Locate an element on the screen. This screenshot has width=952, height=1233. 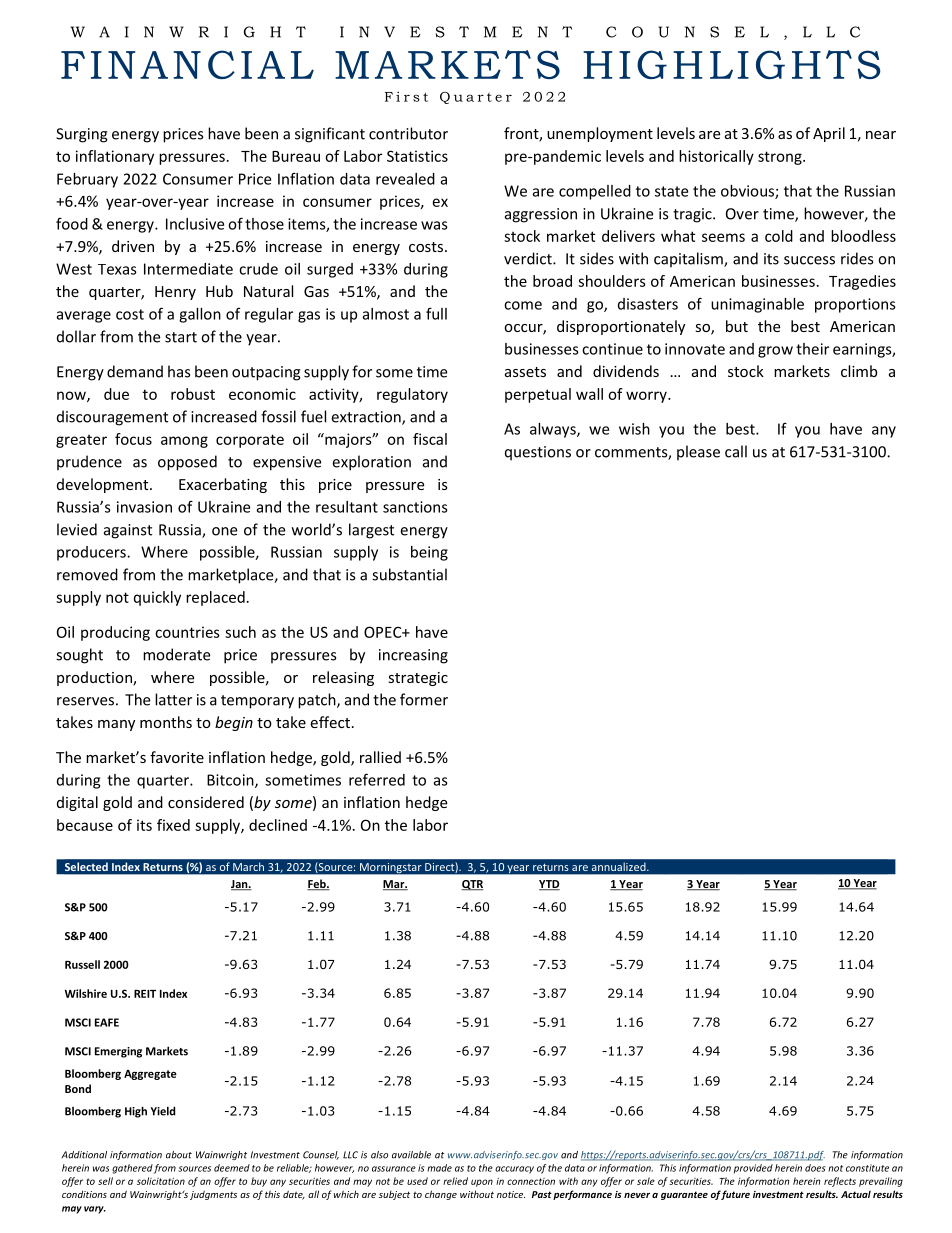
upon is located at coordinates (482, 1183).
